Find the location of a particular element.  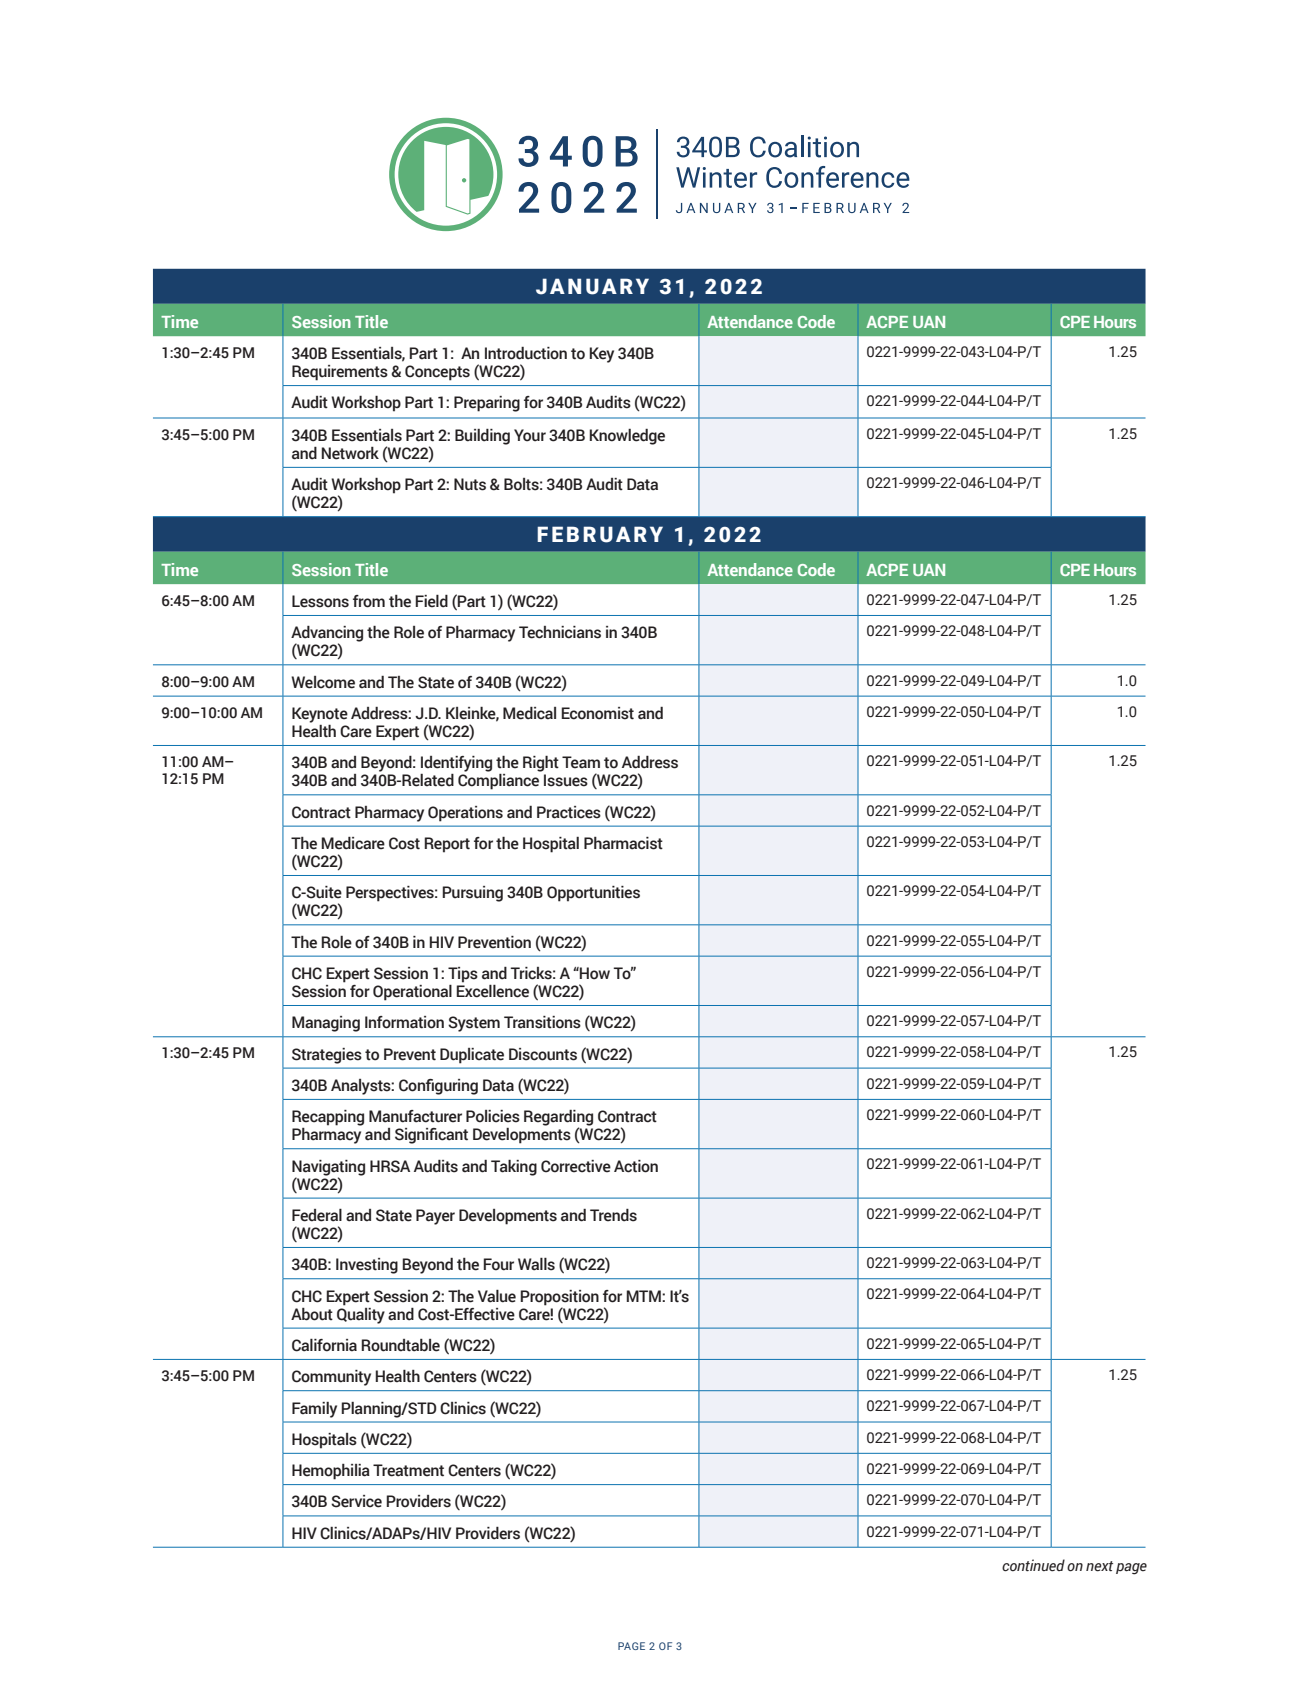

Knowledge is located at coordinates (627, 437).
